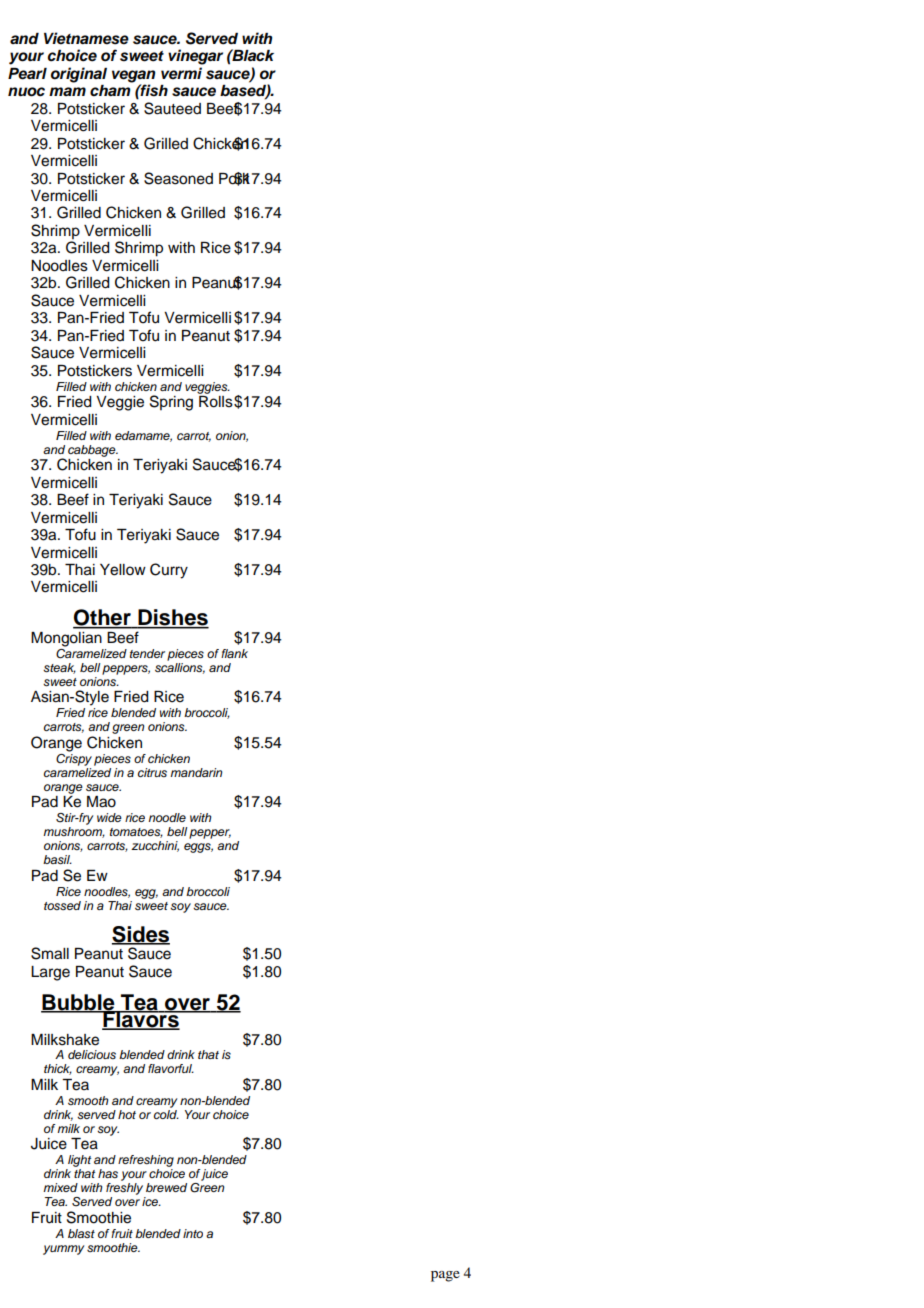  I want to click on into, so click(193, 1233).
